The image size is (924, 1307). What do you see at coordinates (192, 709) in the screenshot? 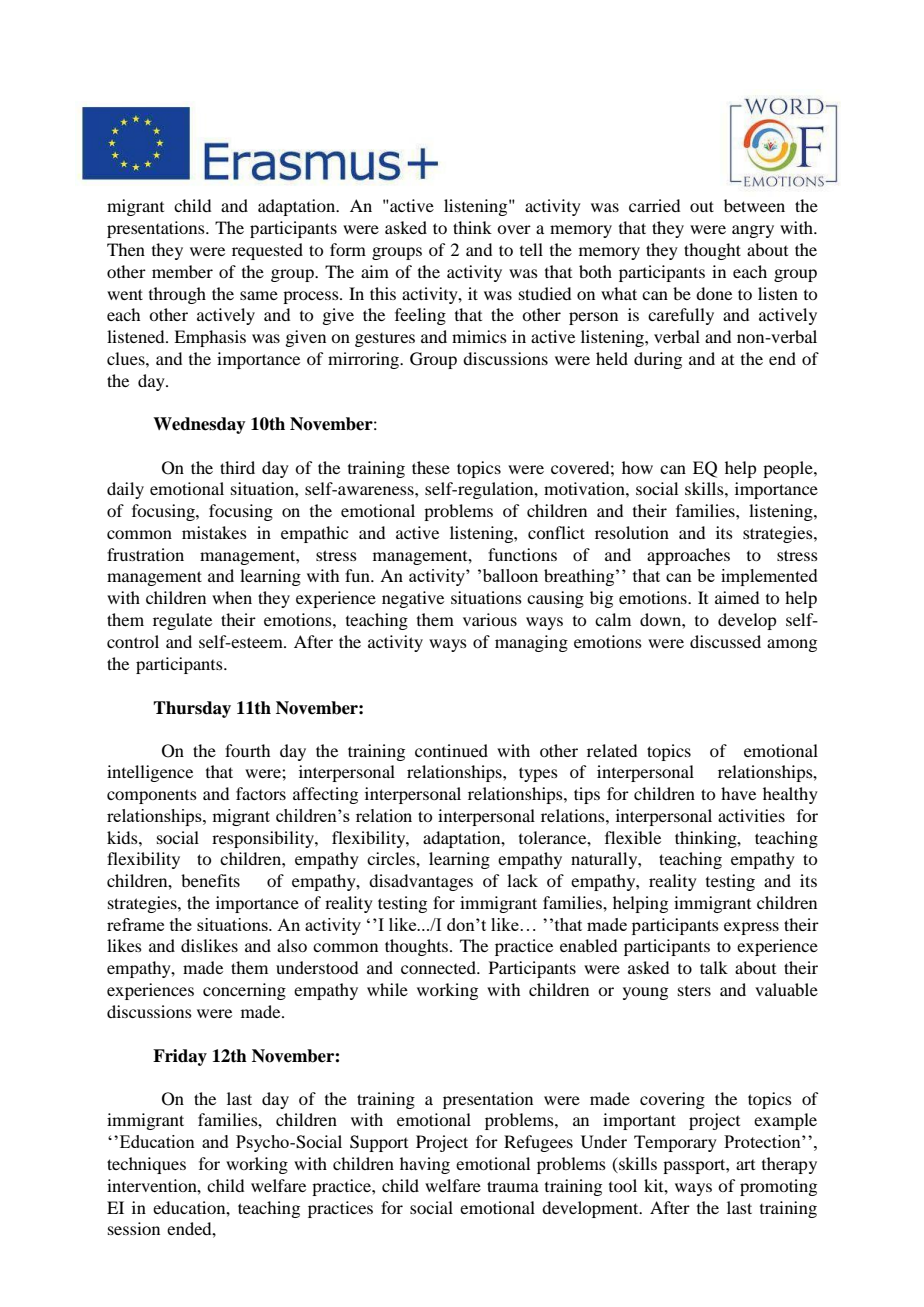
I see `Thursday` at bounding box center [192, 709].
